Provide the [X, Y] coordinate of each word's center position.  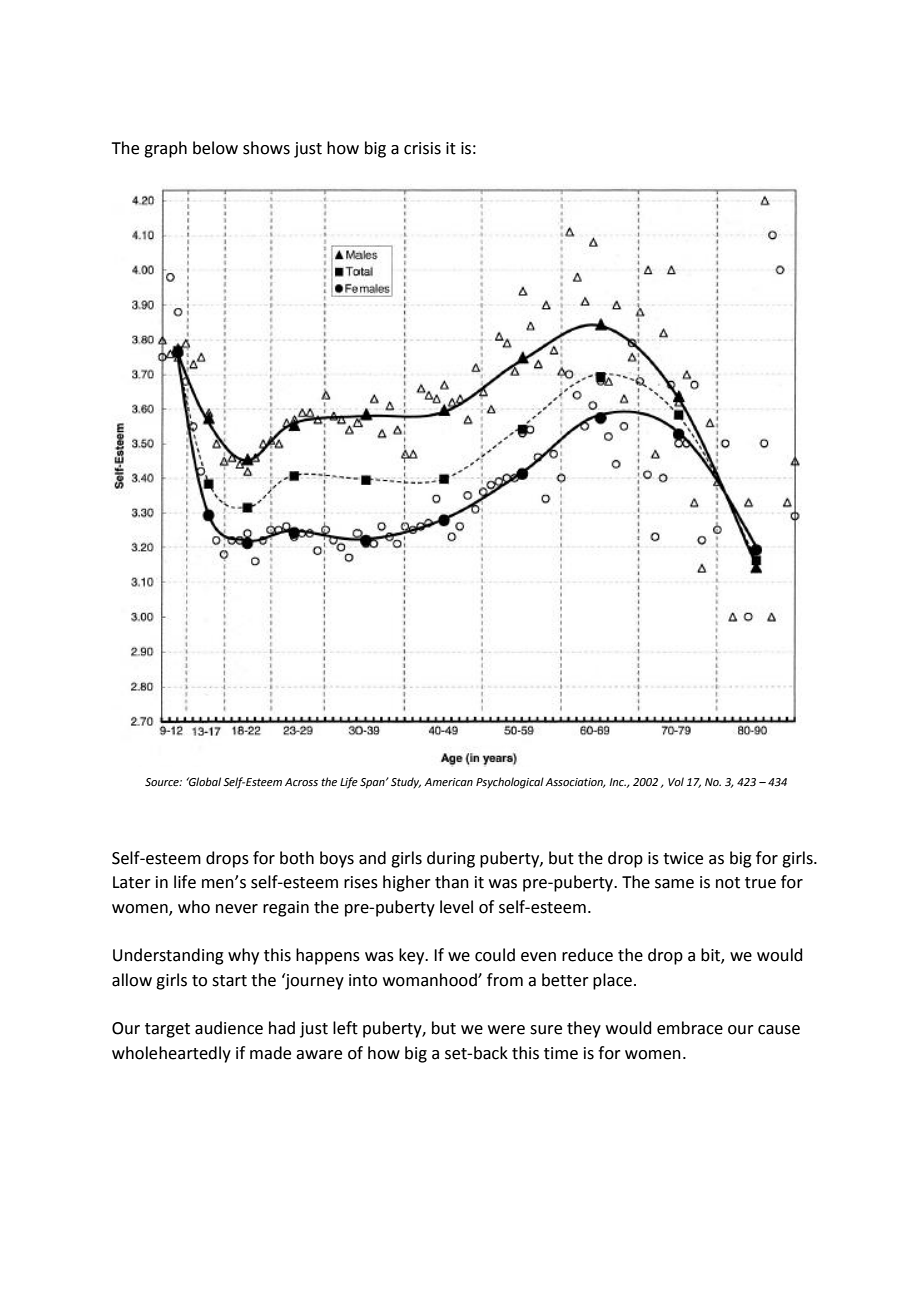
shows [266, 148]
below [215, 148]
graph [165, 149]
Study [406, 783]
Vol [676, 781]
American [448, 782]
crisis [422, 148]
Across [301, 782]
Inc [617, 782]
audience [229, 1028]
